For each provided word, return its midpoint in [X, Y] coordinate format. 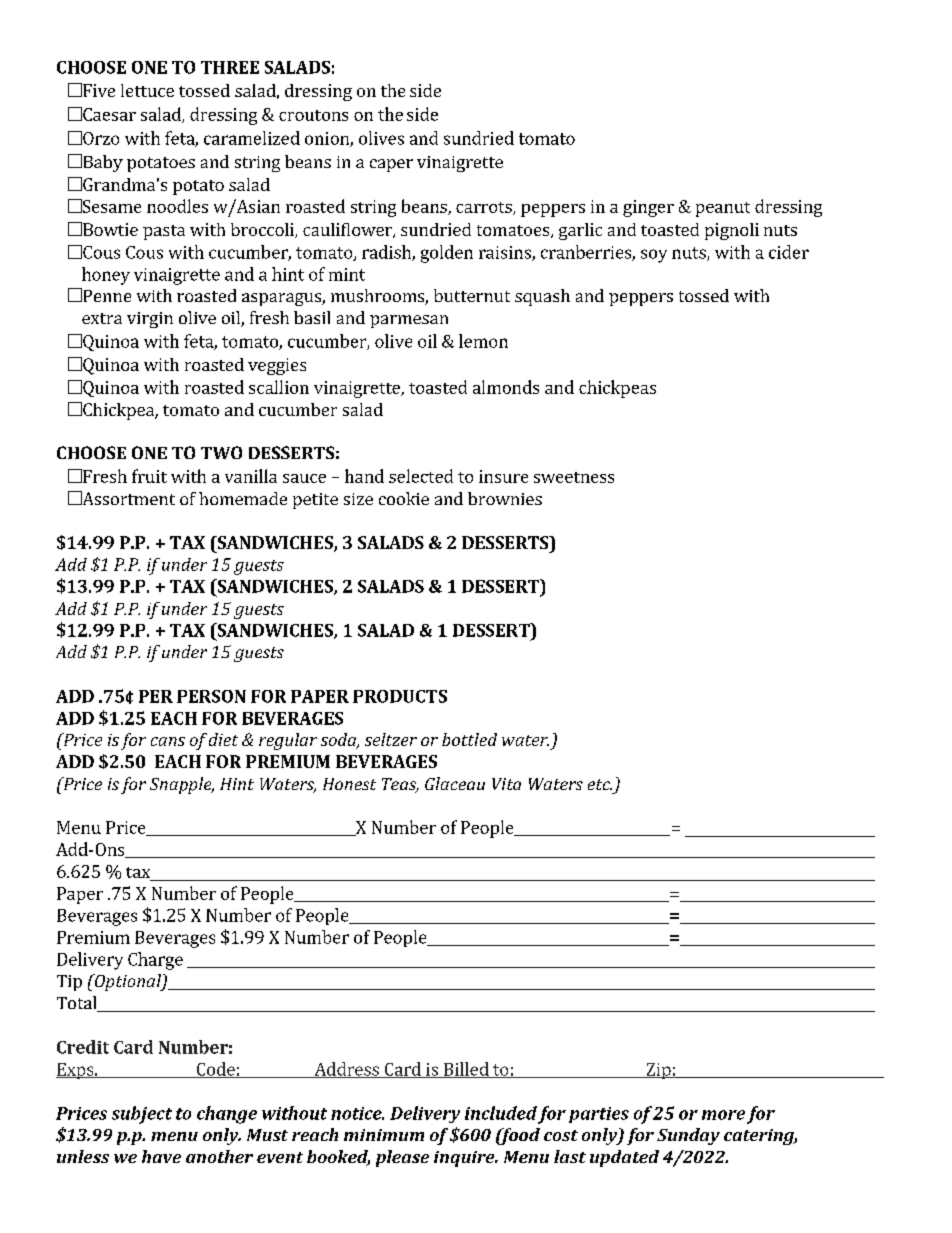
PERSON [211, 696]
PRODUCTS [400, 696]
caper [391, 165]
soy [654, 256]
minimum [384, 1135]
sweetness [574, 477]
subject [142, 1115]
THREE [230, 67]
